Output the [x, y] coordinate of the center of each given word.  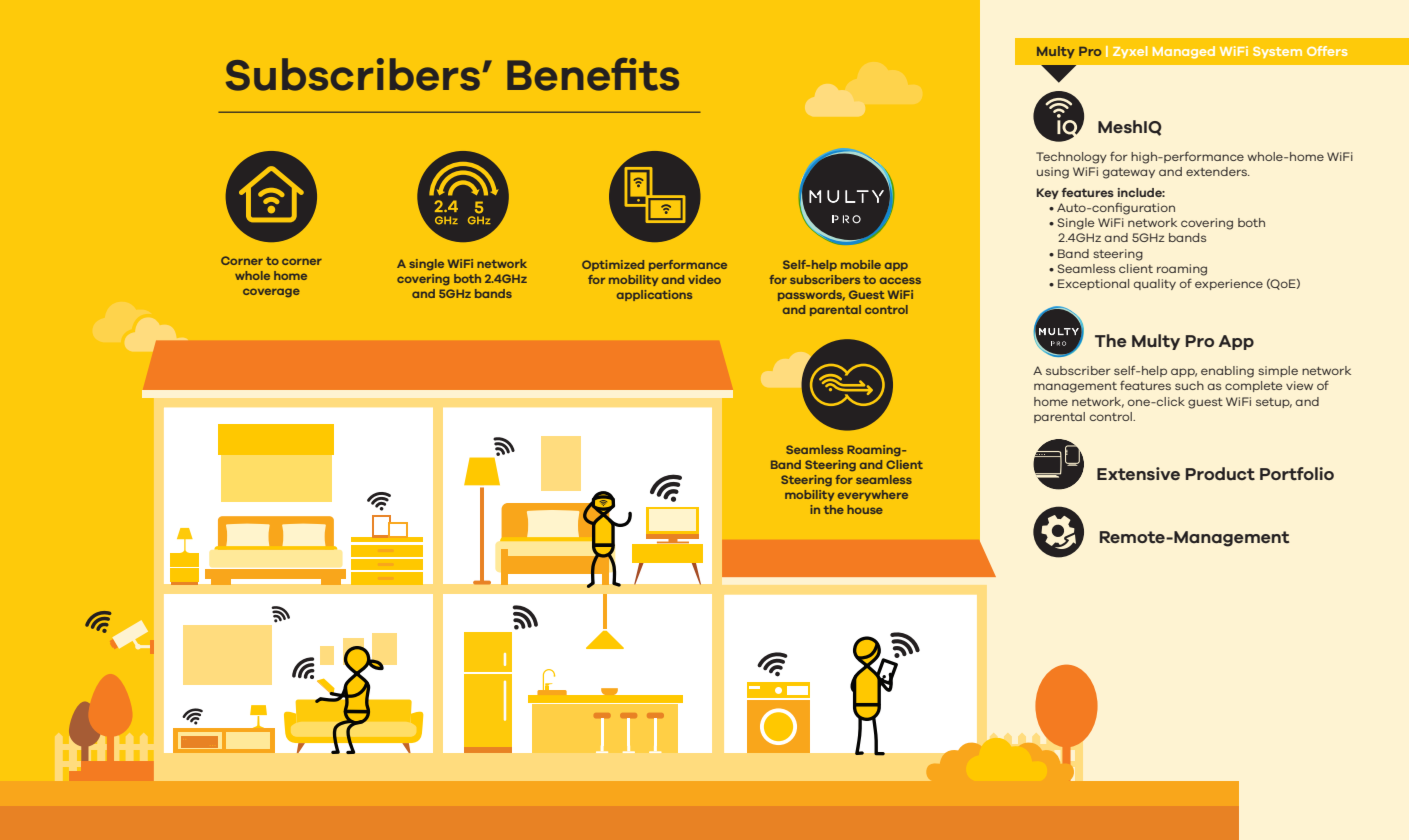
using [1053, 173]
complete [1253, 386]
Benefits [593, 74]
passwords [811, 295]
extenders [1217, 171]
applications [654, 295]
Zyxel [1130, 52]
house [865, 509]
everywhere [873, 495]
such [1189, 385]
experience [1229, 284]
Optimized [613, 265]
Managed [1184, 52]
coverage [271, 292]
